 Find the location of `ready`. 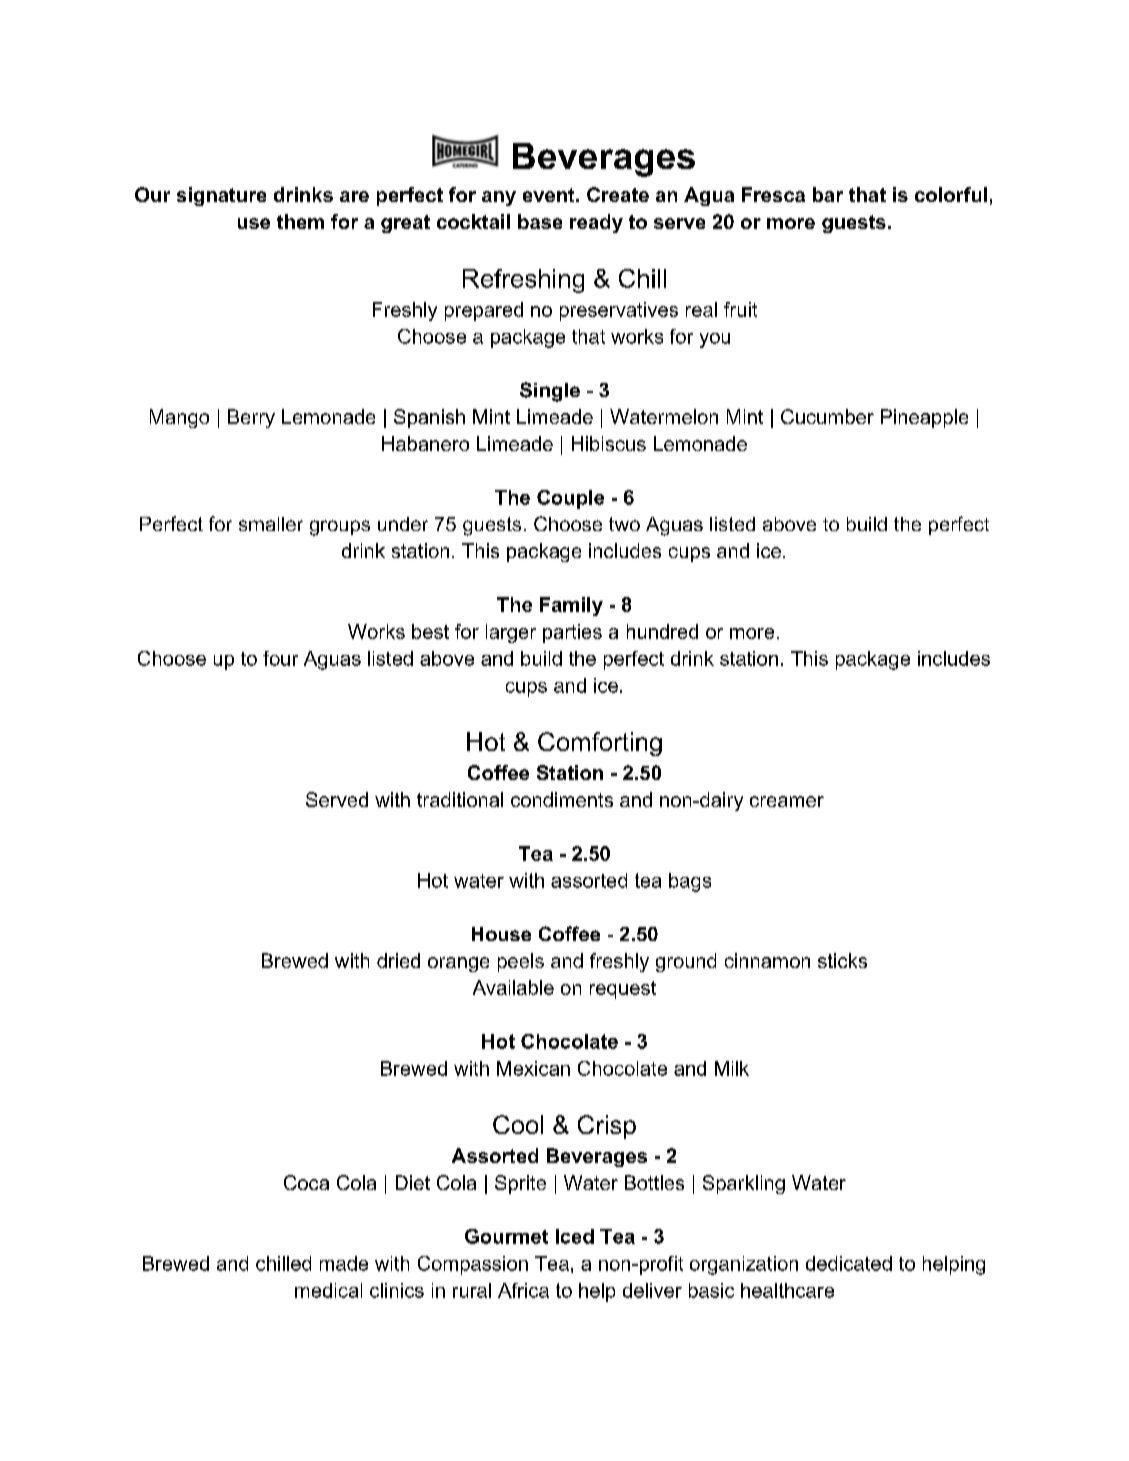

ready is located at coordinates (596, 223).
